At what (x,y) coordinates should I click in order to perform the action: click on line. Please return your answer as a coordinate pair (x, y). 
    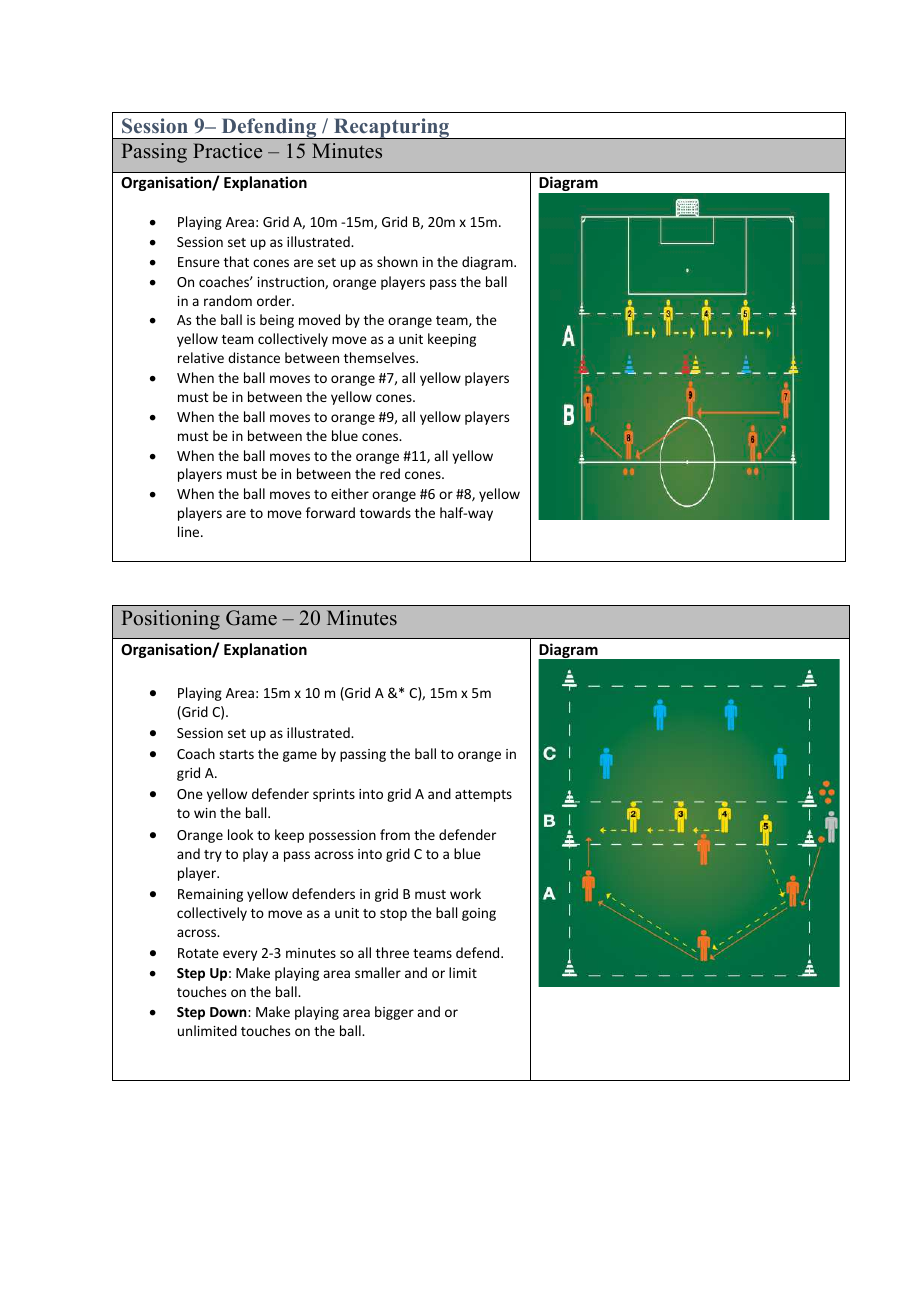
    Looking at the image, I should click on (190, 531).
